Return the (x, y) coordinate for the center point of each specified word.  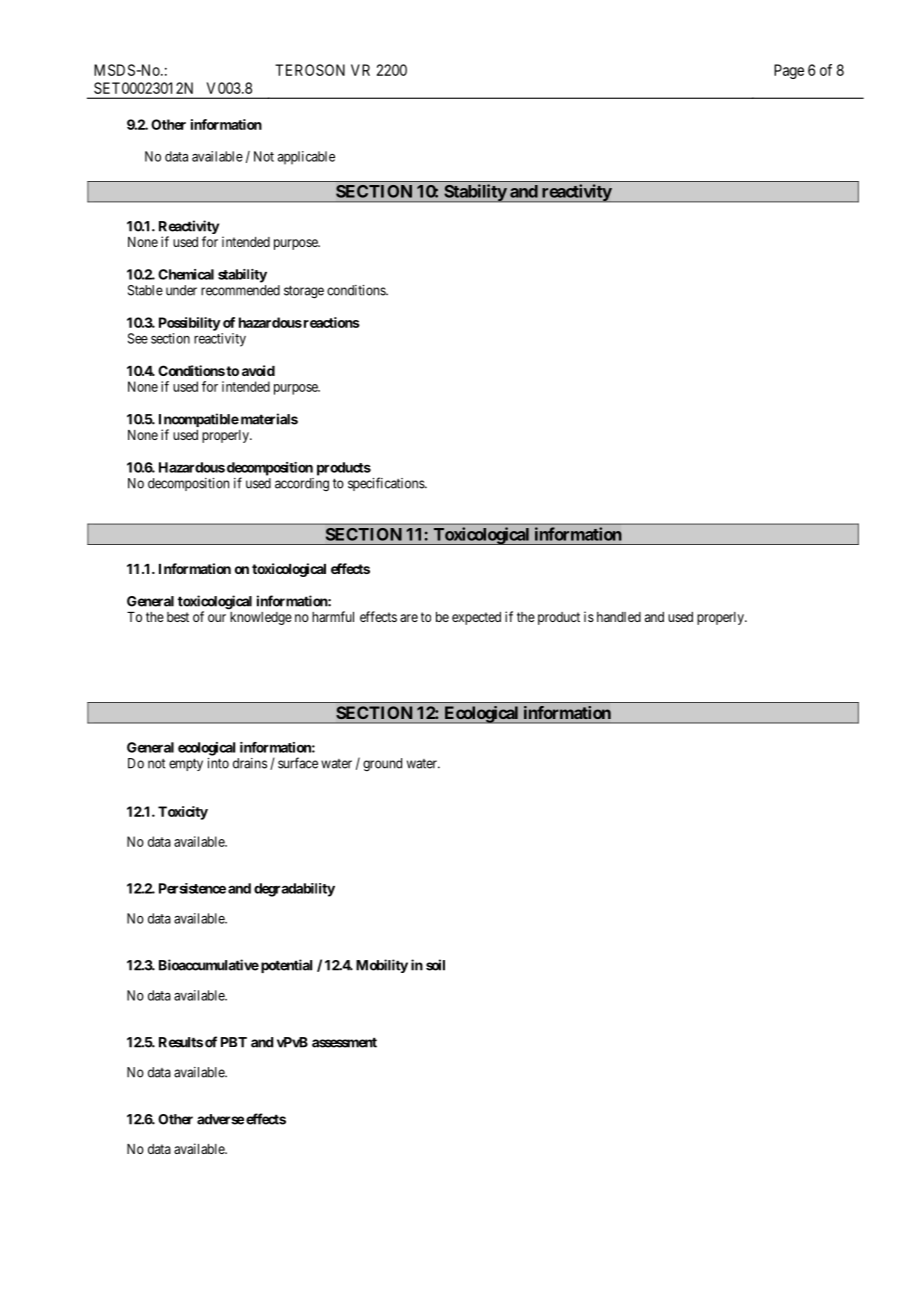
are (409, 618)
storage (304, 292)
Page (789, 71)
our (217, 618)
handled (619, 617)
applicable (306, 158)
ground (382, 765)
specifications (387, 484)
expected (476, 618)
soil (435, 965)
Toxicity (183, 813)
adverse (220, 1119)
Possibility (190, 324)
